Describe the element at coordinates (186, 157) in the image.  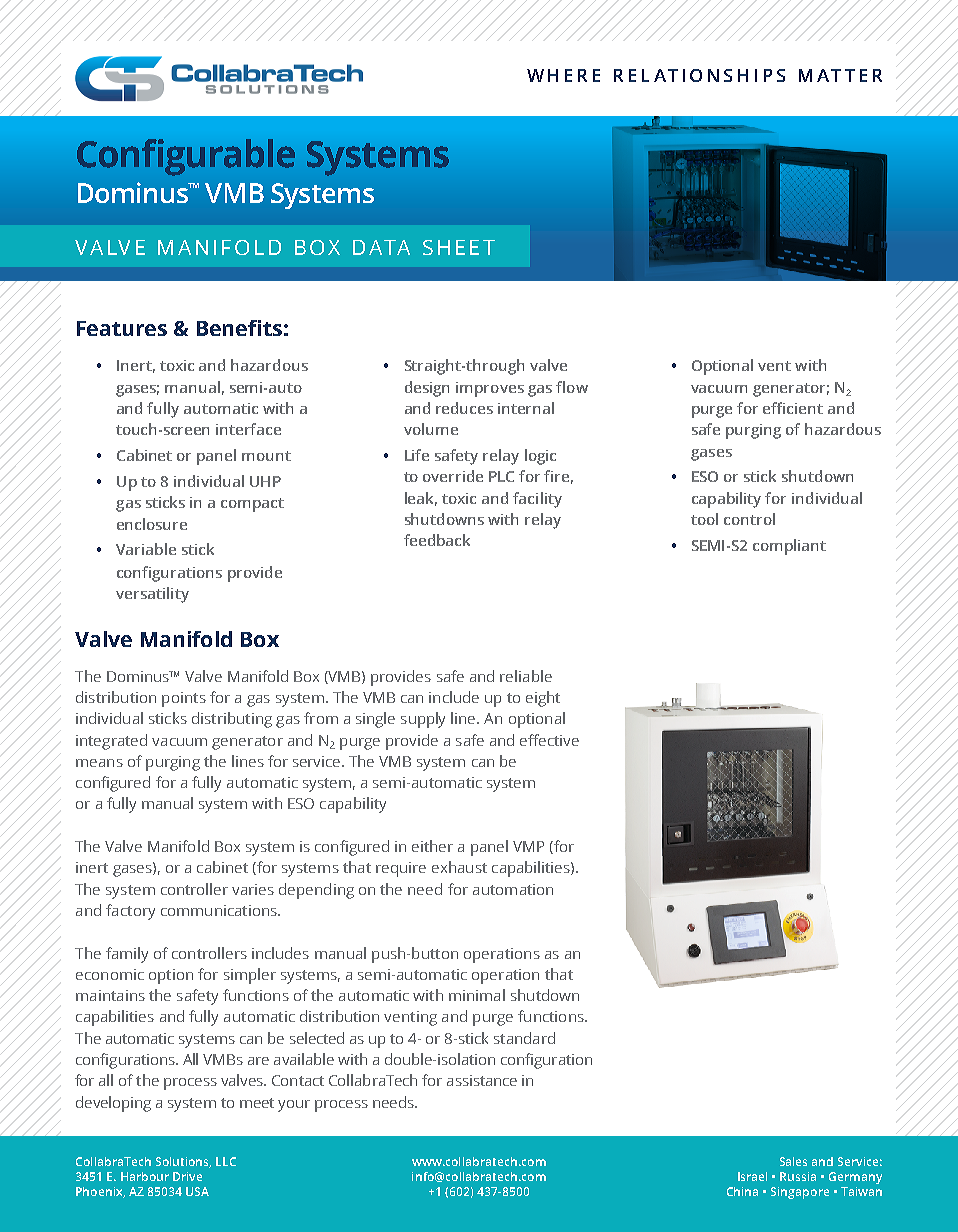
I see `Configurable` at that location.
